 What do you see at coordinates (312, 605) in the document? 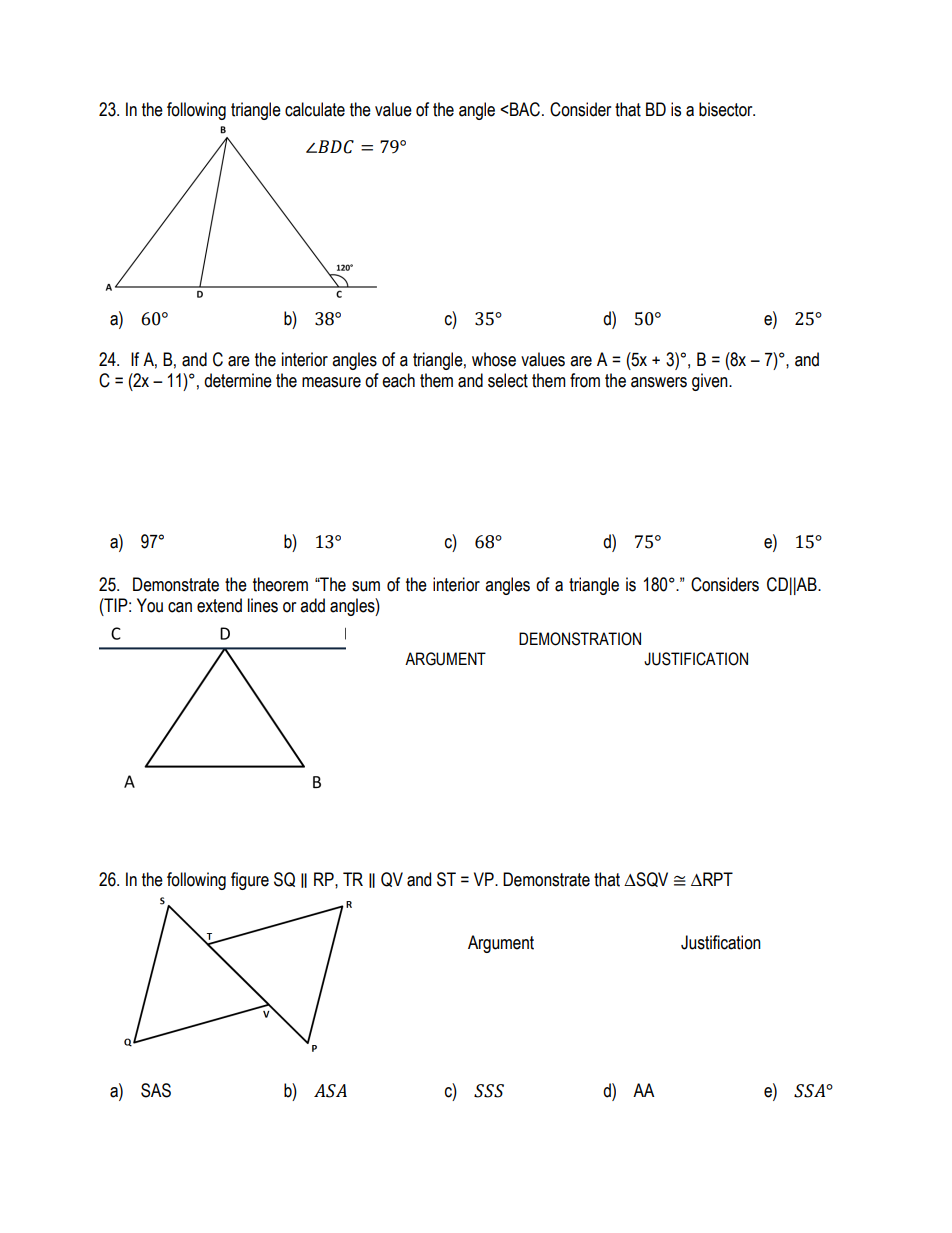
I see `add` at bounding box center [312, 605].
